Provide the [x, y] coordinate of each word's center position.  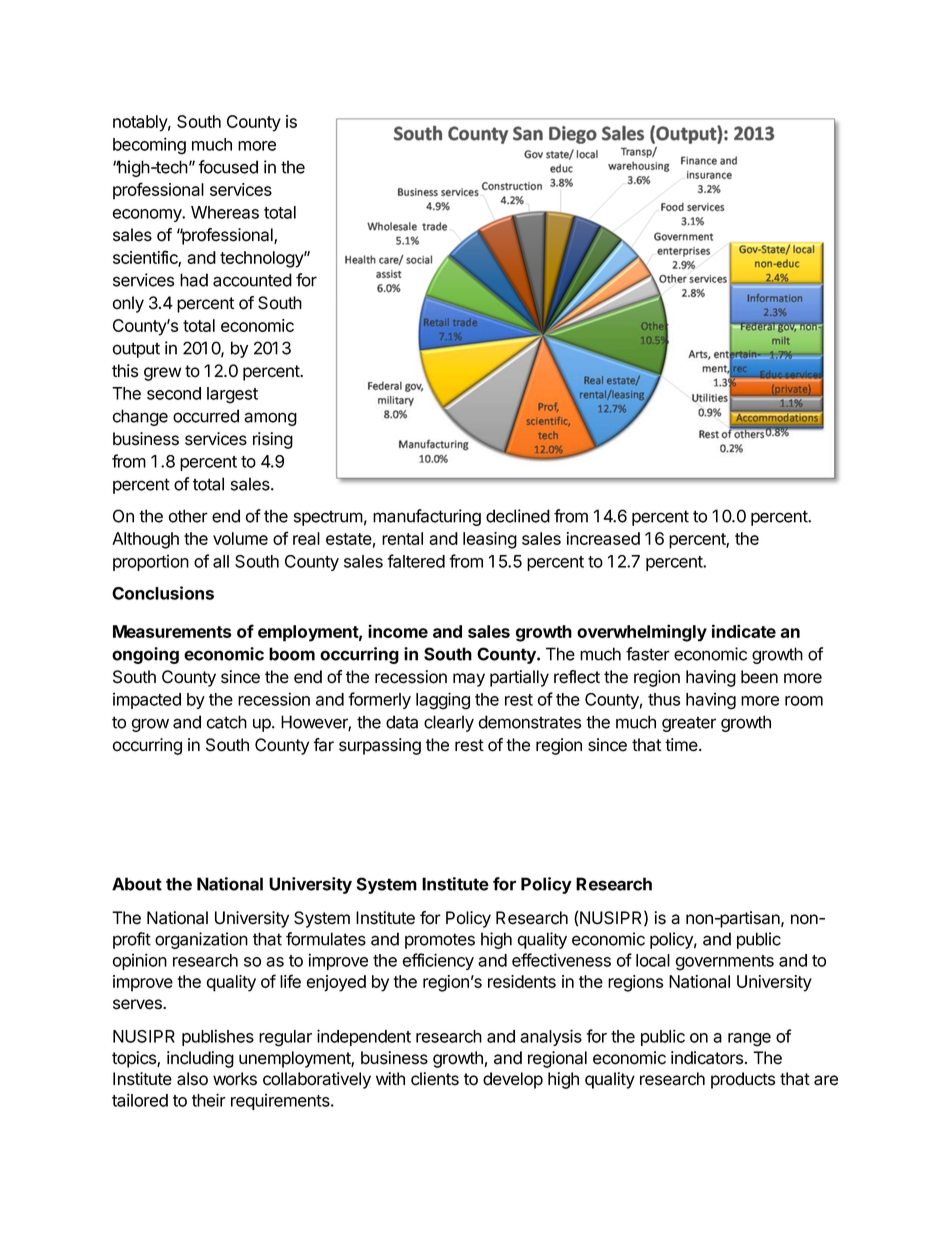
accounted [252, 280]
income [398, 631]
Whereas [225, 212]
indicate [744, 631]
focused [228, 167]
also [192, 1079]
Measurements [172, 631]
